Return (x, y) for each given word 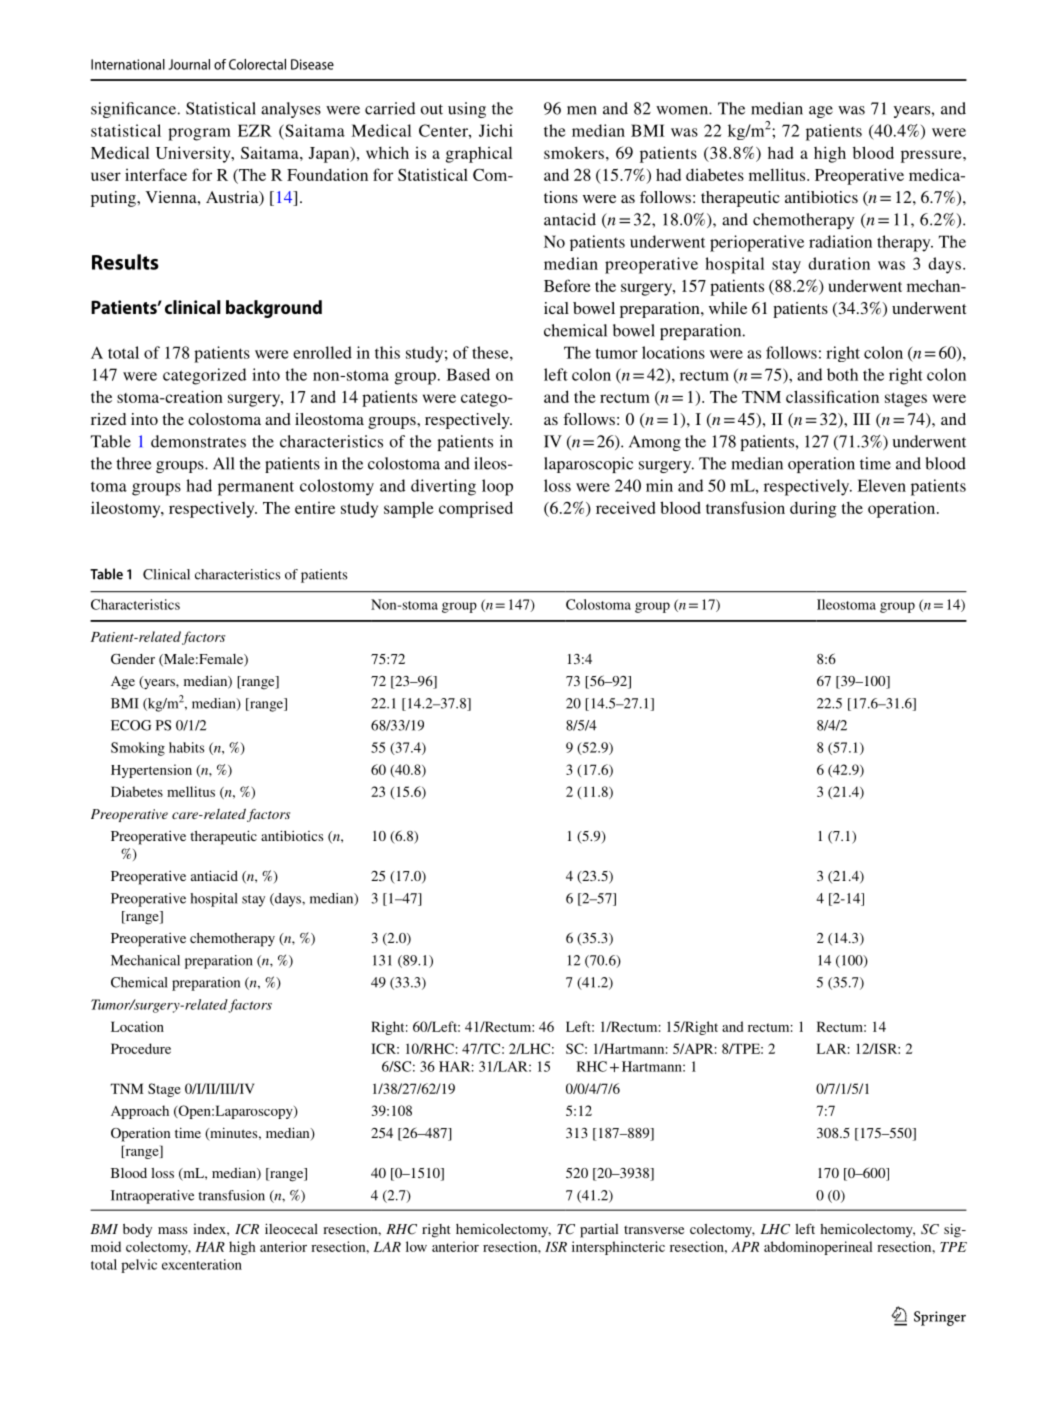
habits (186, 747)
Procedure (141, 1048)
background (274, 309)
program (199, 134)
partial (599, 1231)
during (813, 509)
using (467, 110)
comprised (476, 509)
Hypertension (151, 771)
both (842, 374)
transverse (654, 1229)
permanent (256, 488)
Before (567, 285)
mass (172, 1230)
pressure (932, 156)
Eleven (881, 485)
